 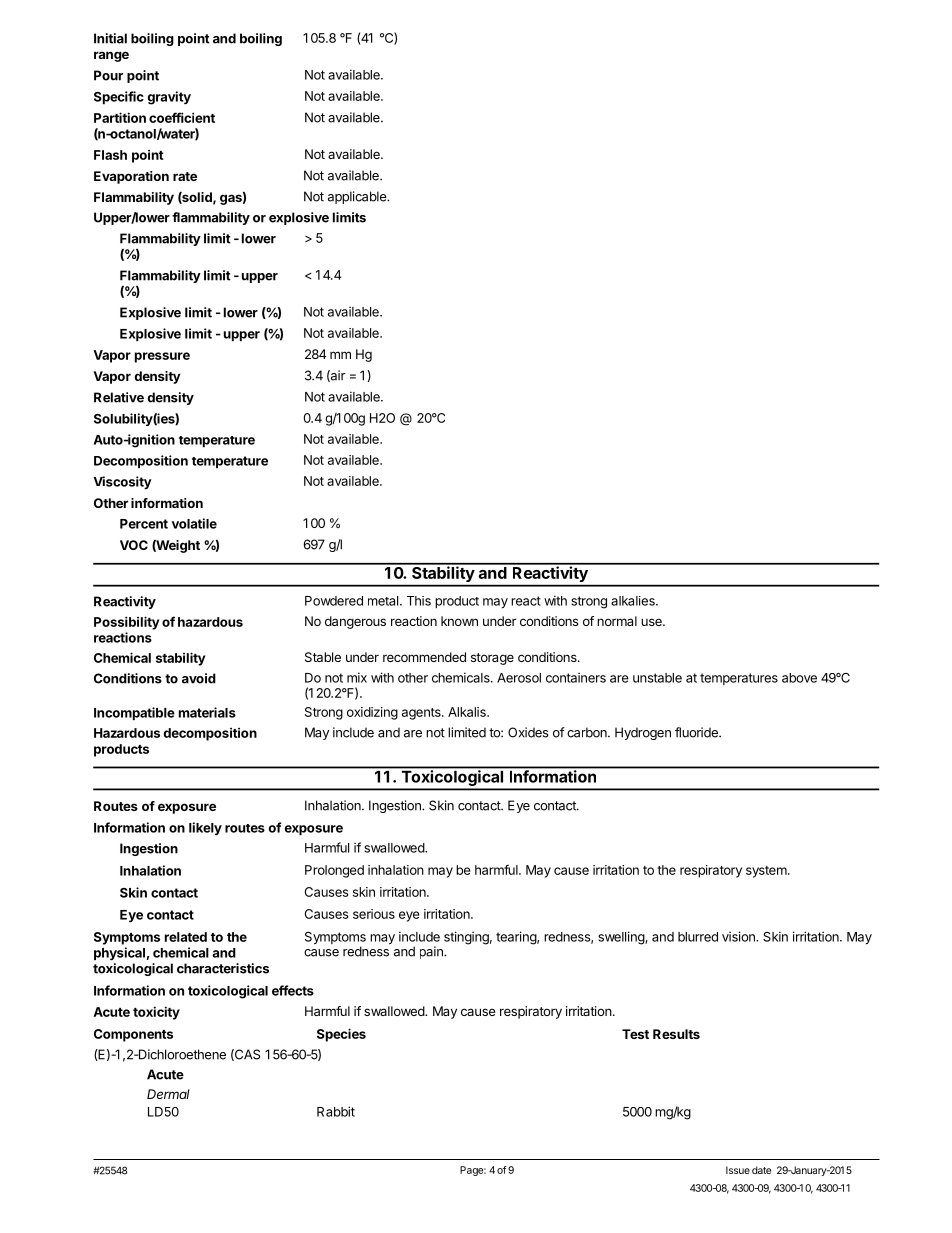 I want to click on applicable, so click(x=358, y=197).
